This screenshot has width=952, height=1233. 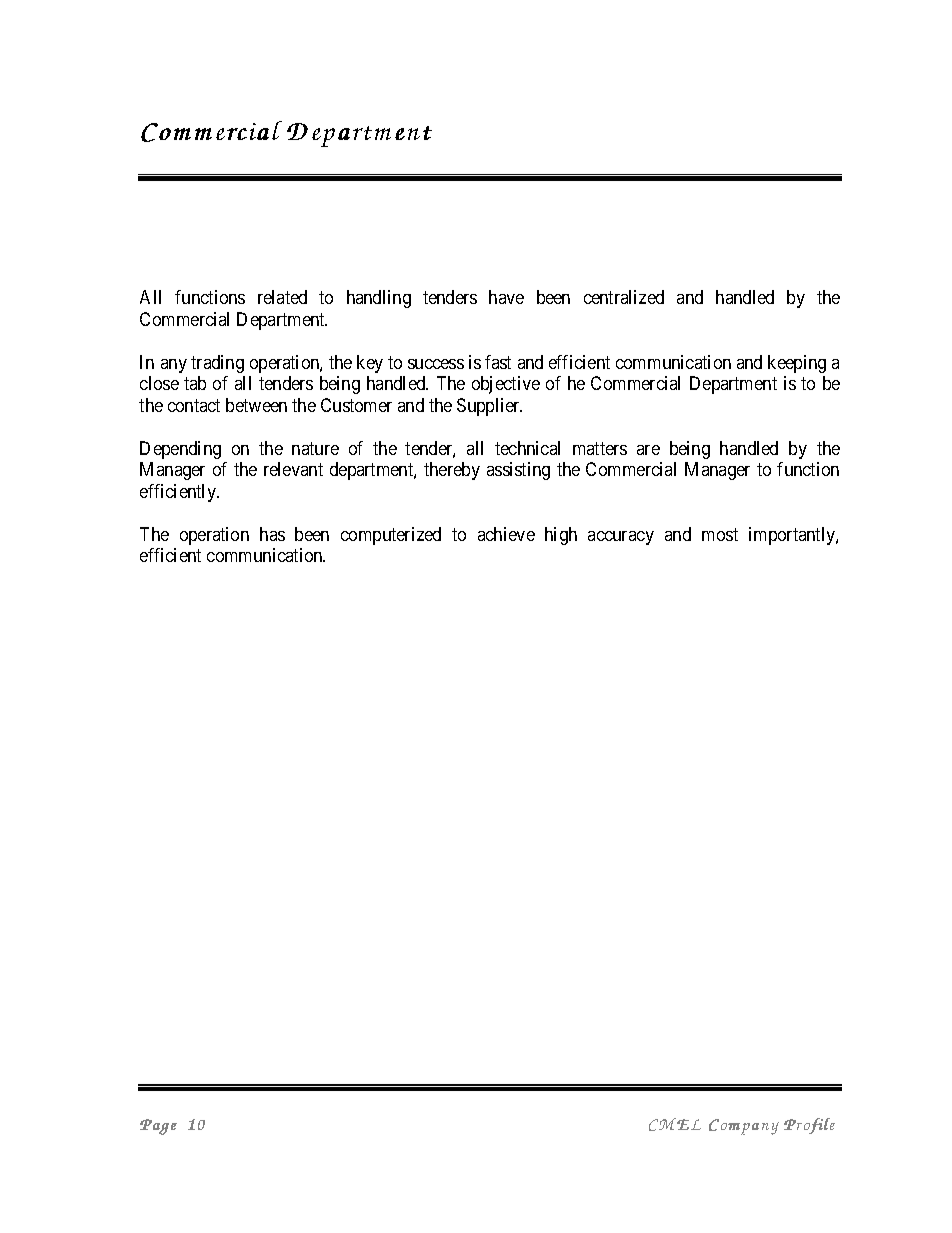 What do you see at coordinates (506, 534) in the screenshot?
I see `achieve` at bounding box center [506, 534].
